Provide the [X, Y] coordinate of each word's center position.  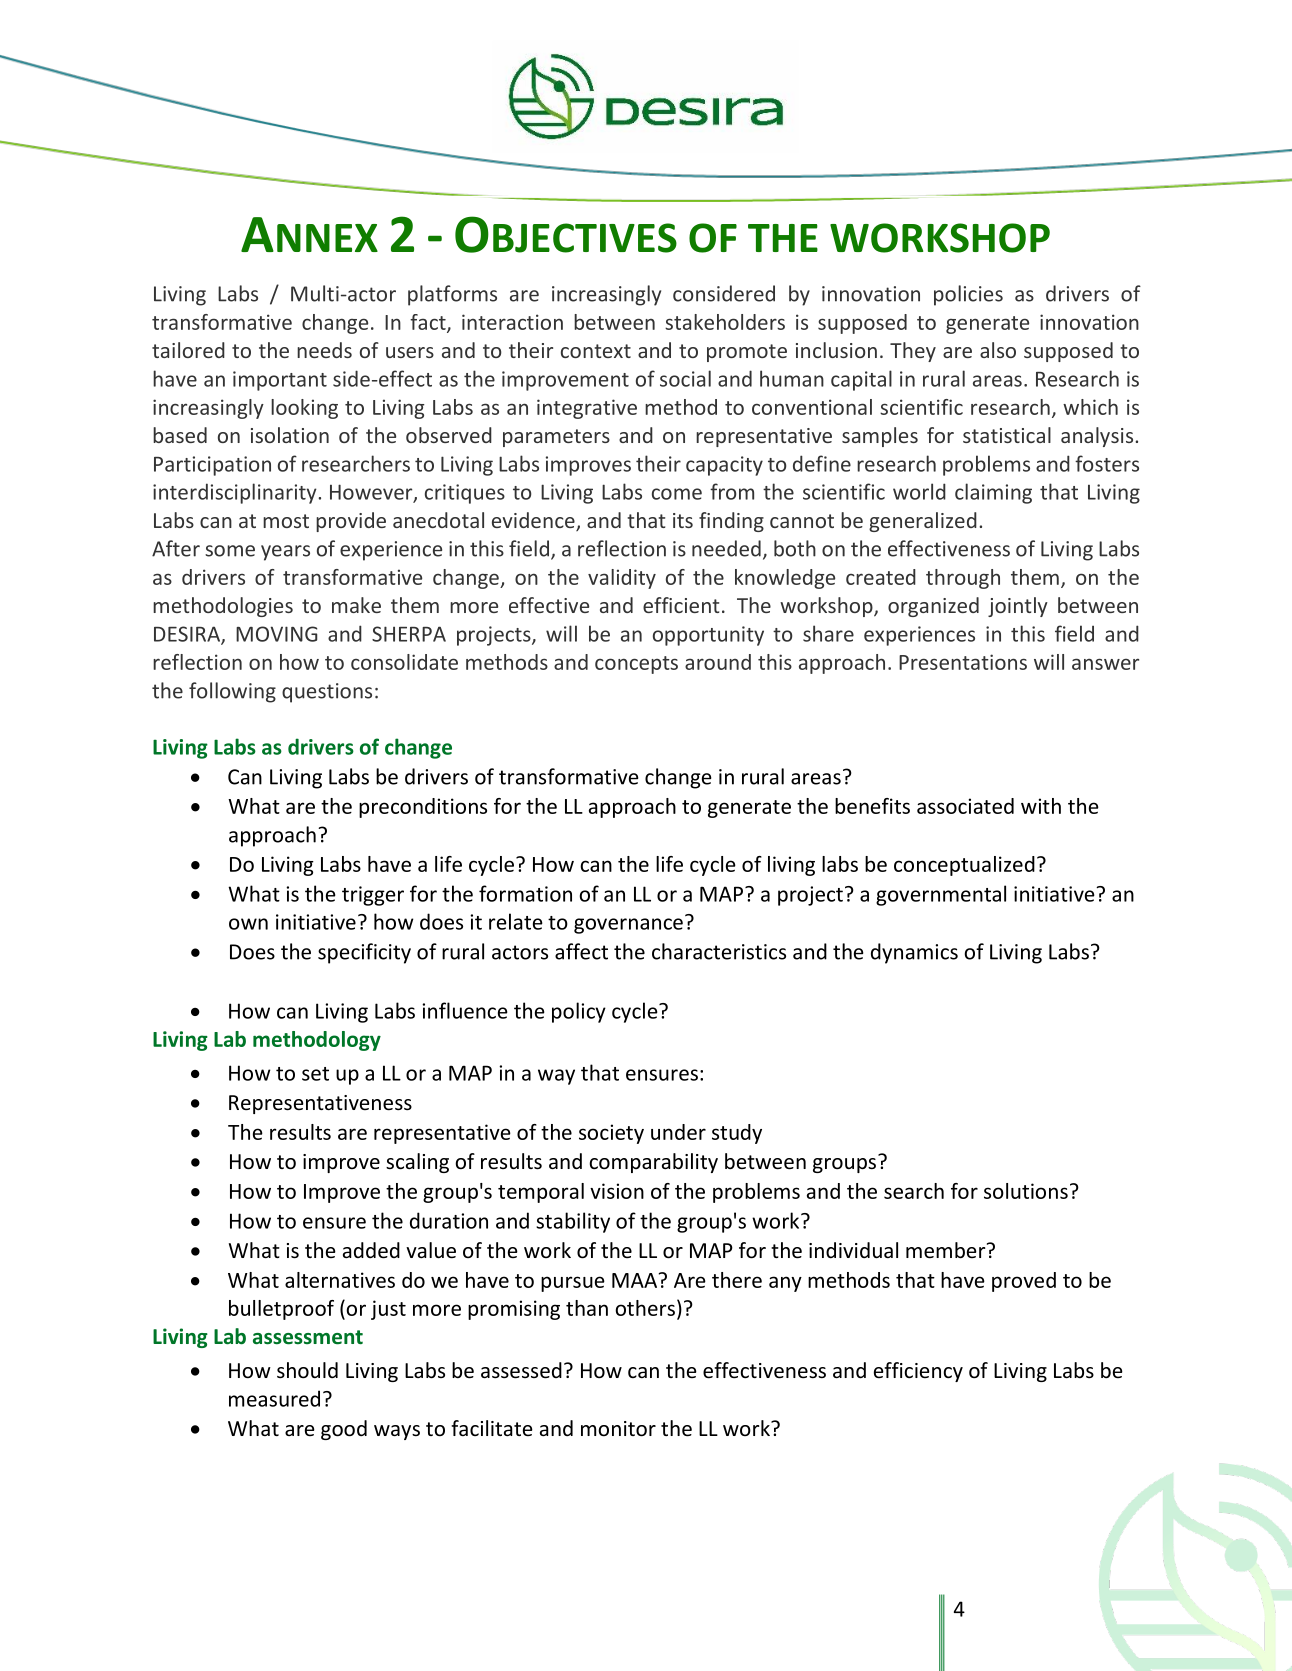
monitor [618, 1429]
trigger [373, 896]
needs [324, 350]
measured [274, 1398]
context [596, 351]
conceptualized [964, 866]
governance [628, 926]
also [998, 350]
